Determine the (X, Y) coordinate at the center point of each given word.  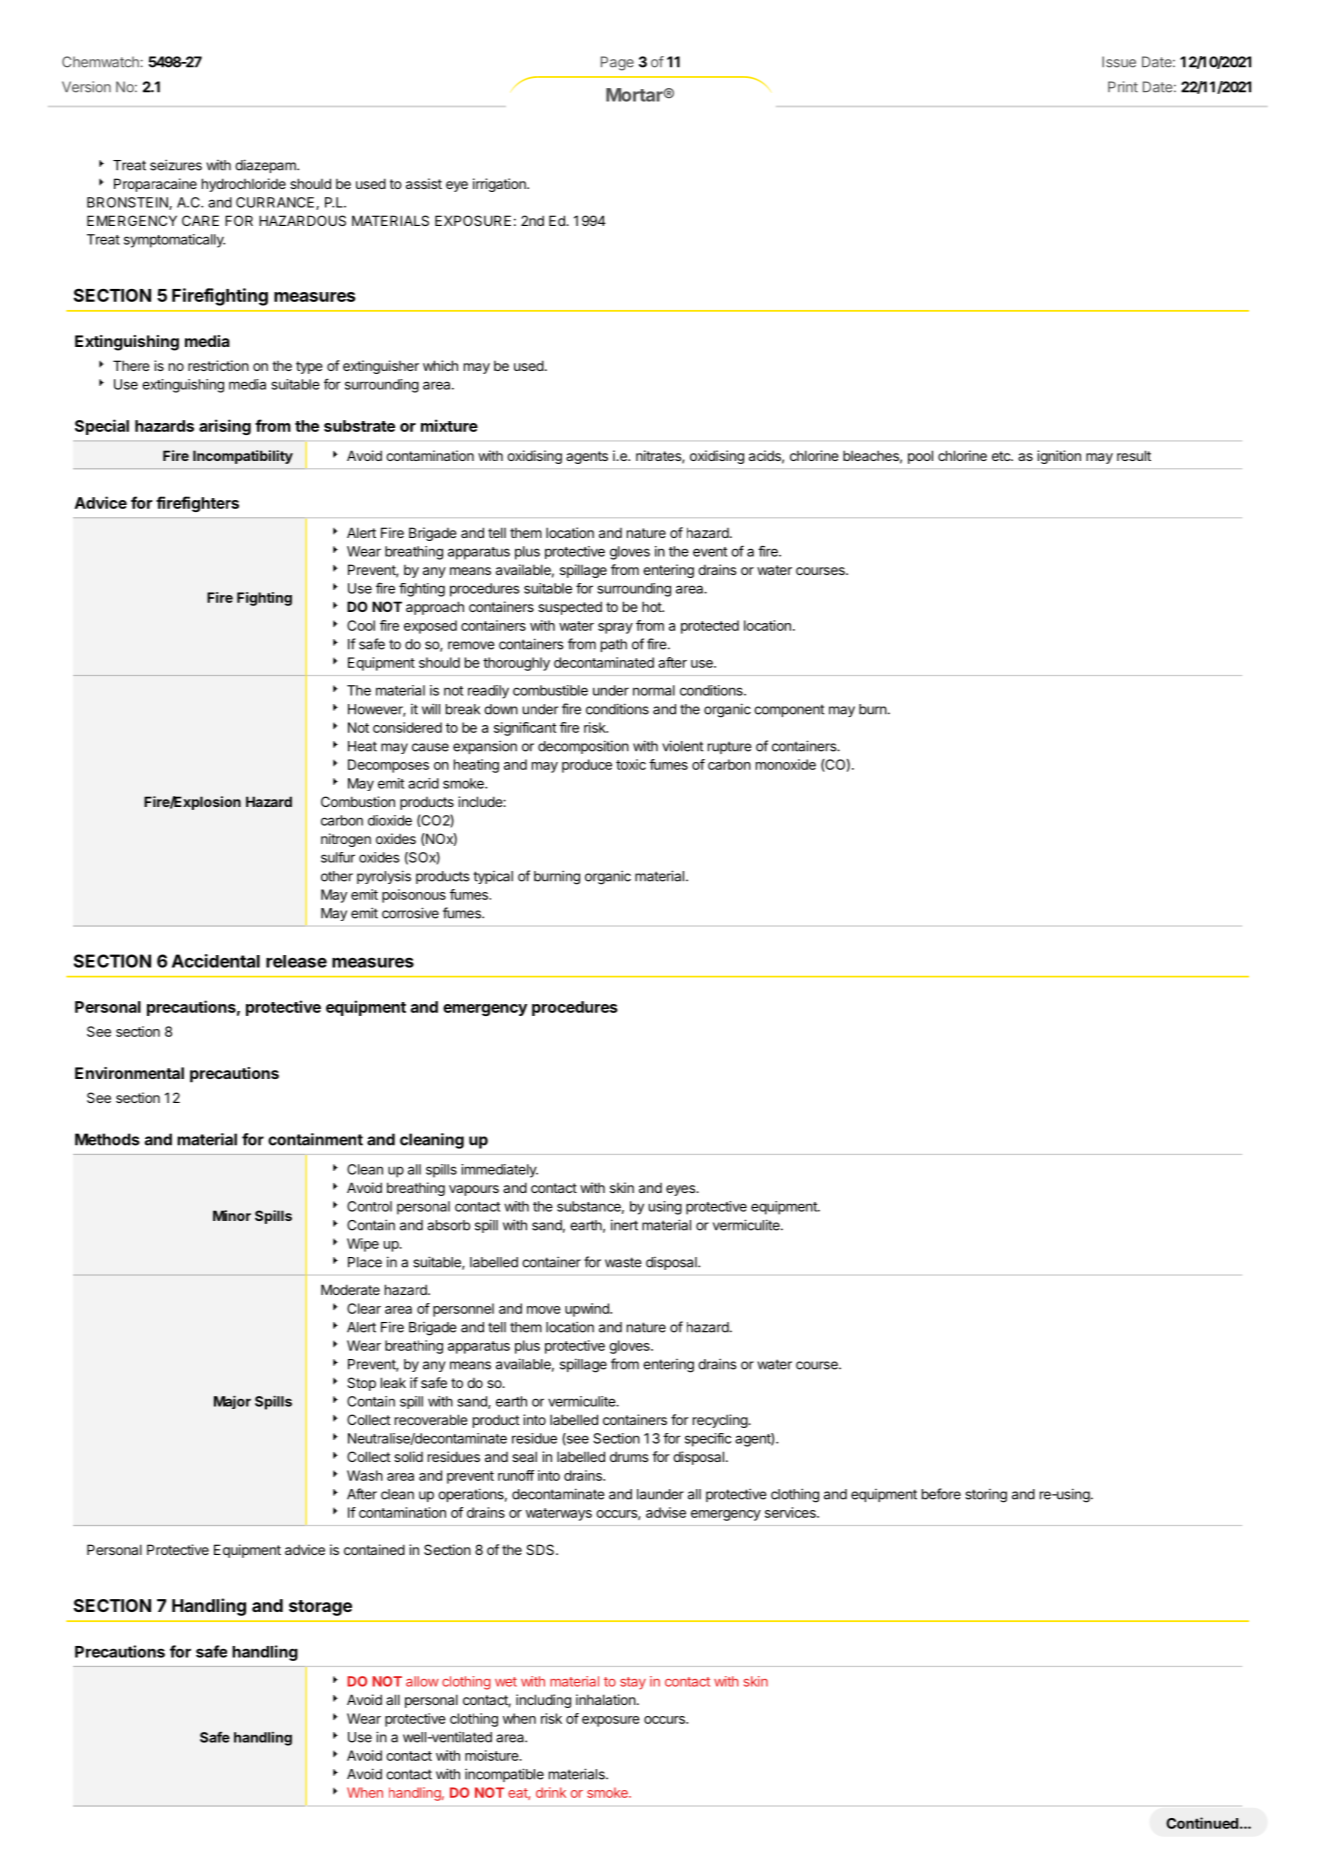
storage (320, 1608)
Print (1123, 87)
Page (617, 63)
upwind (588, 1310)
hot (652, 606)
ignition (1059, 457)
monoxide (786, 764)
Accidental (216, 961)
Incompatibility (243, 457)
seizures (176, 165)
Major (232, 1402)
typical (493, 877)
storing (986, 1496)
